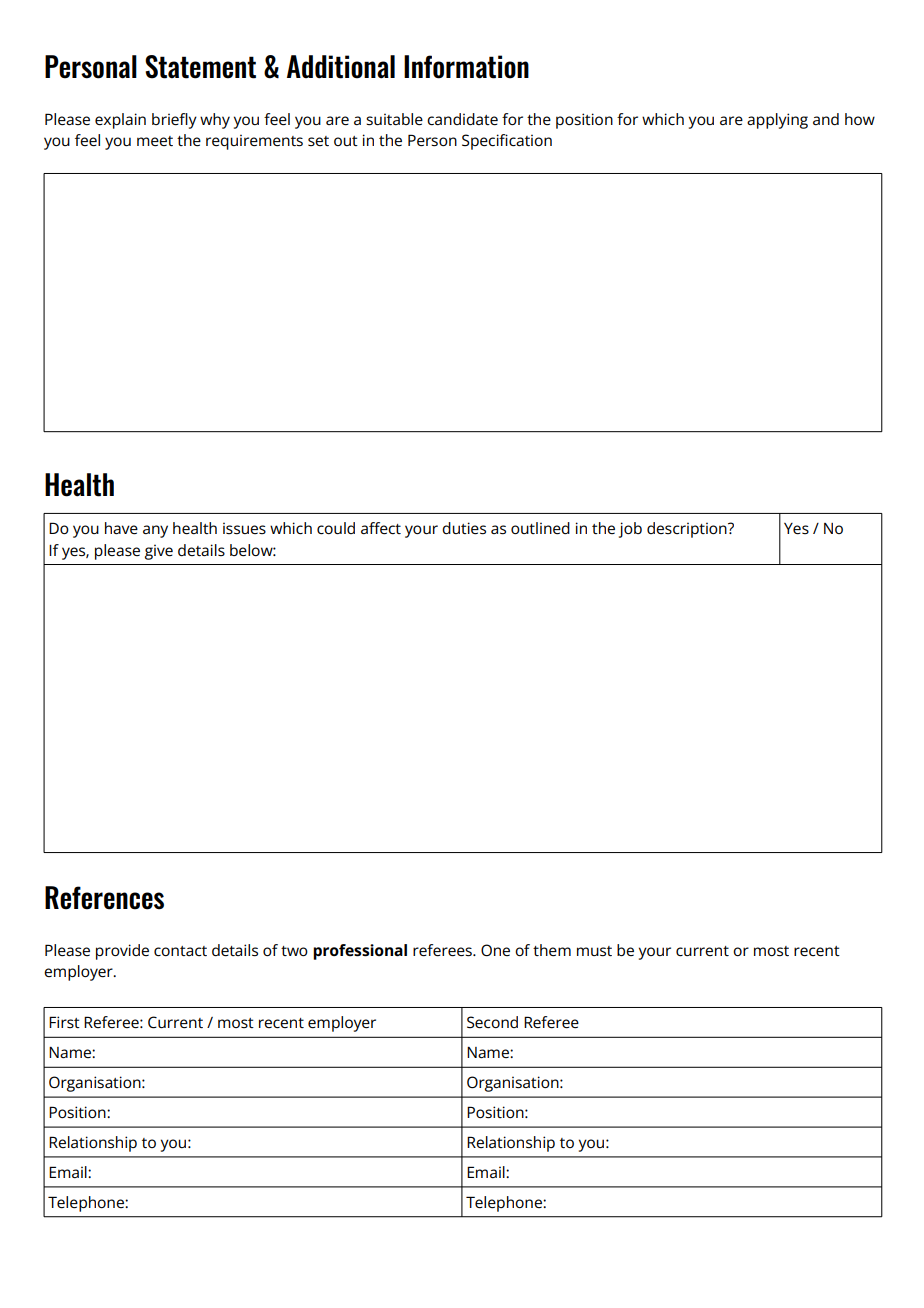 The image size is (924, 1308). Describe the element at coordinates (462, 119) in the image. I see `candidate` at that location.
